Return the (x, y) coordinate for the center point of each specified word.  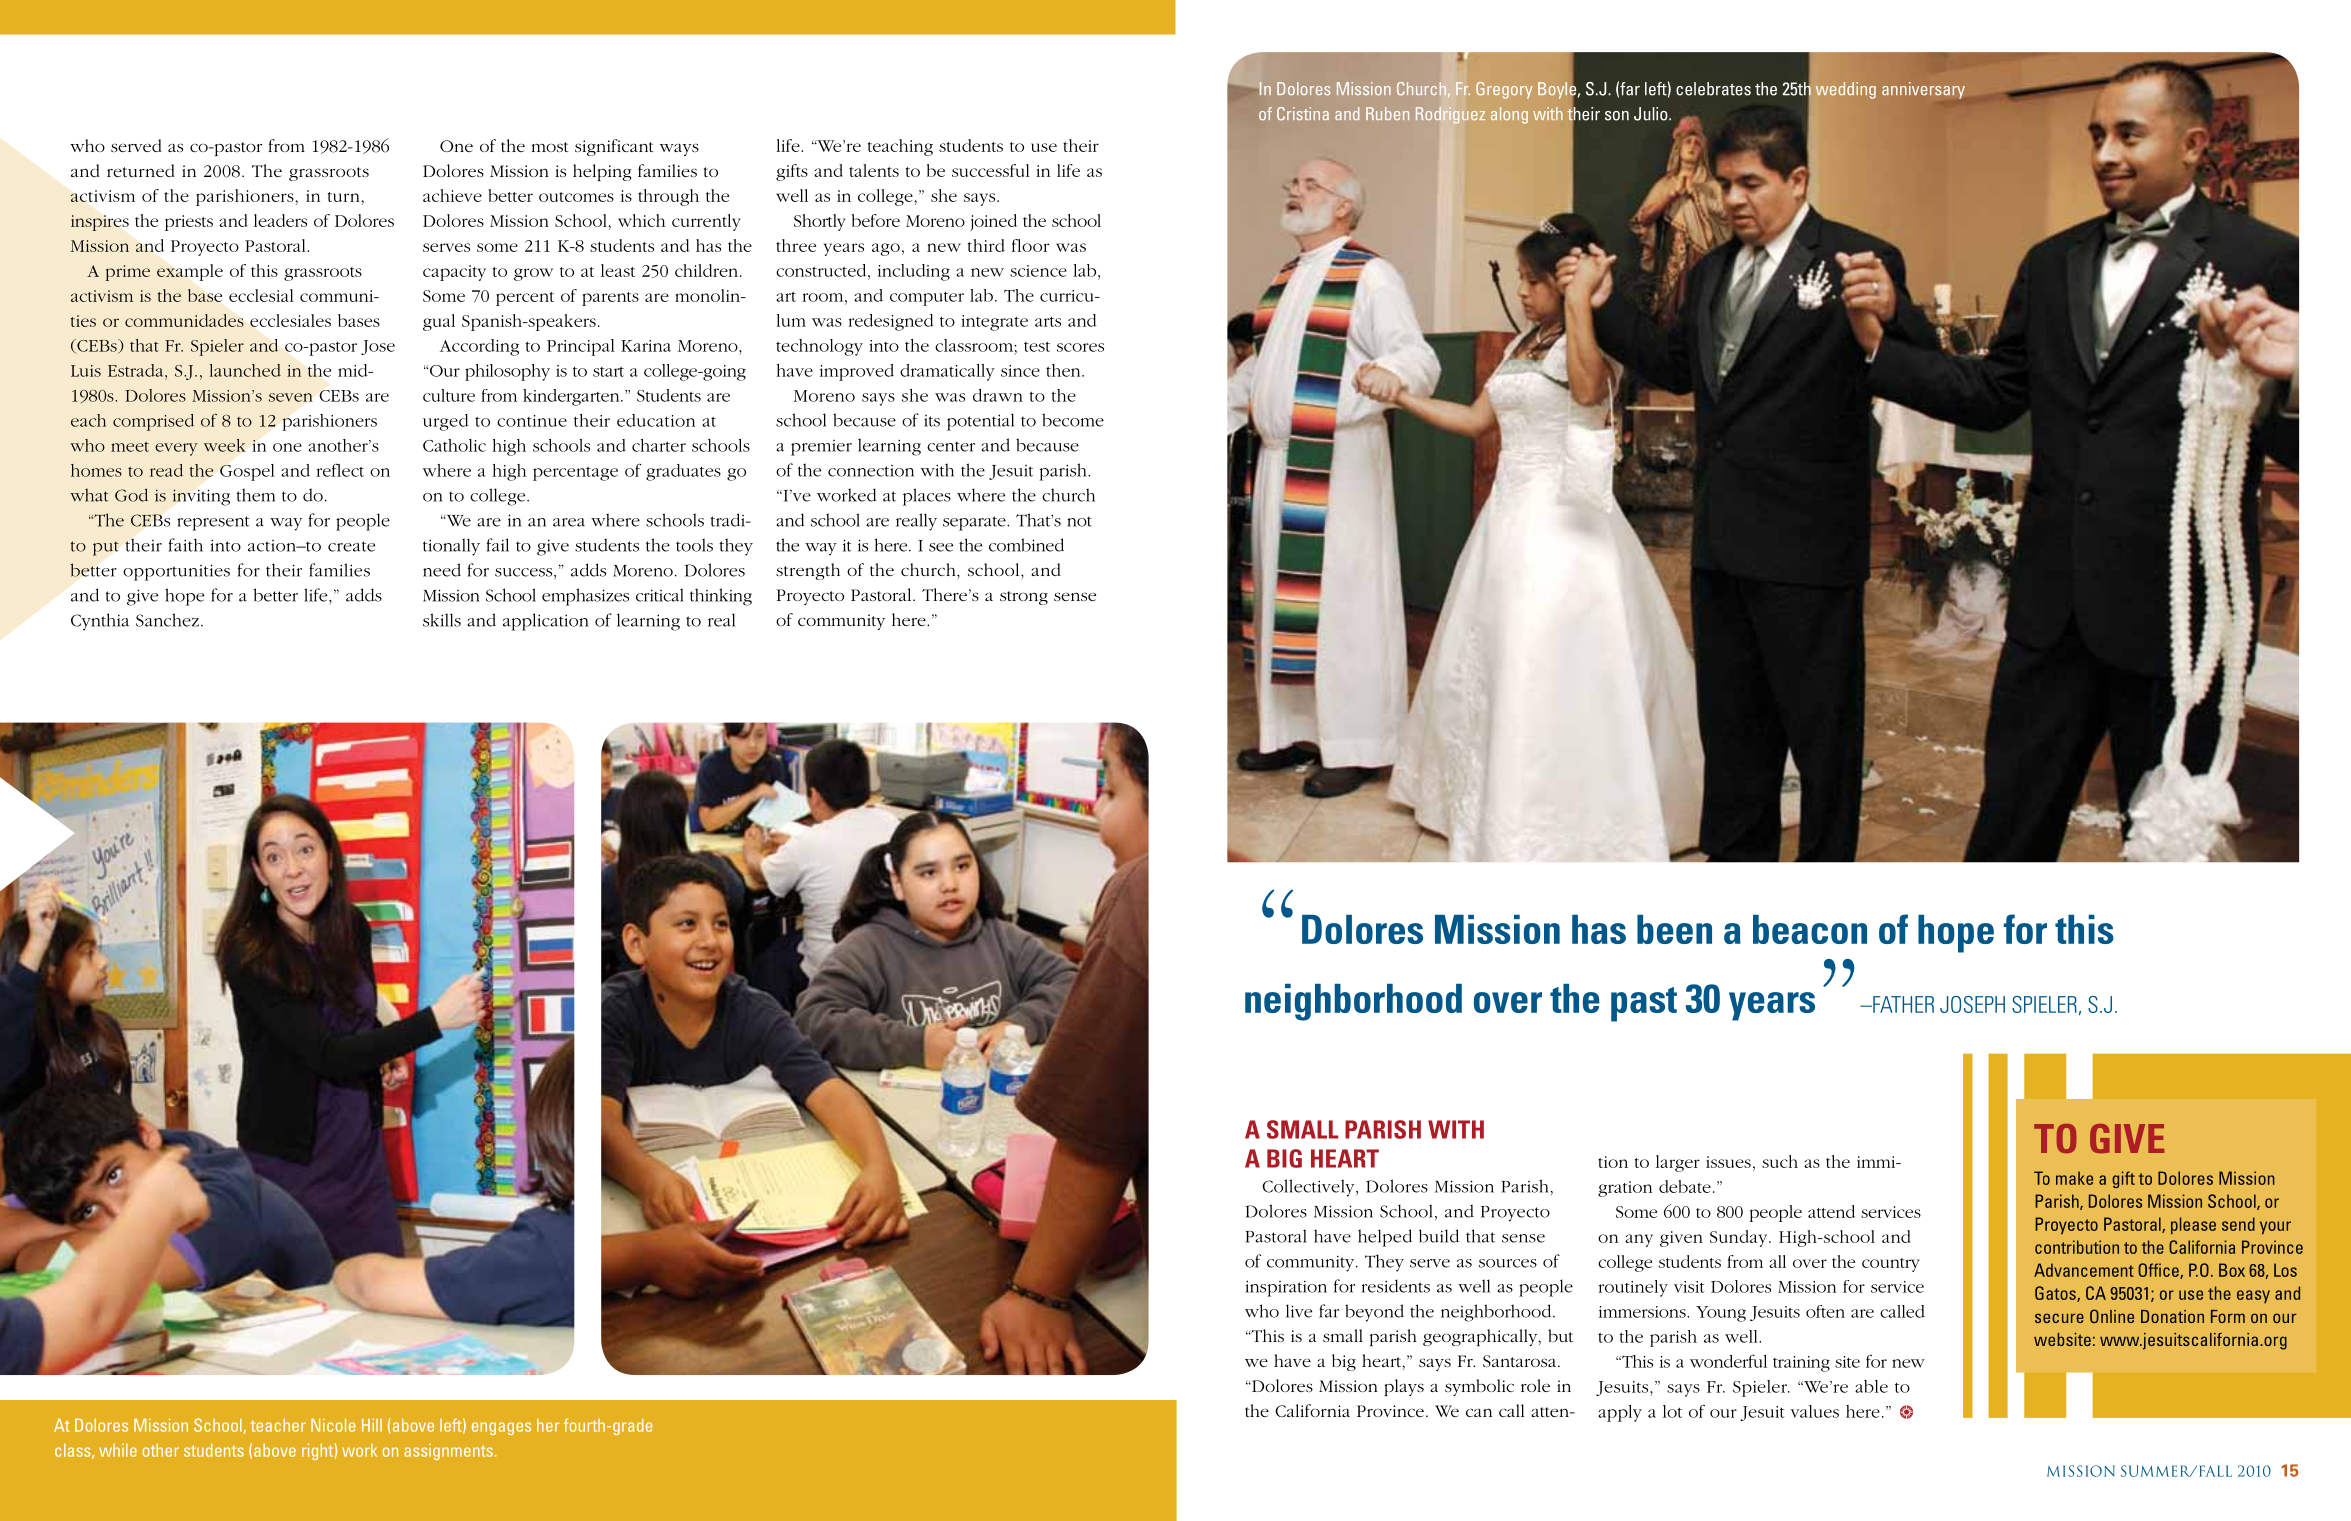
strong (1024, 598)
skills (442, 620)
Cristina (1303, 114)
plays (1404, 1387)
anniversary (1923, 90)
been (1674, 929)
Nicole (333, 1425)
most (549, 147)
